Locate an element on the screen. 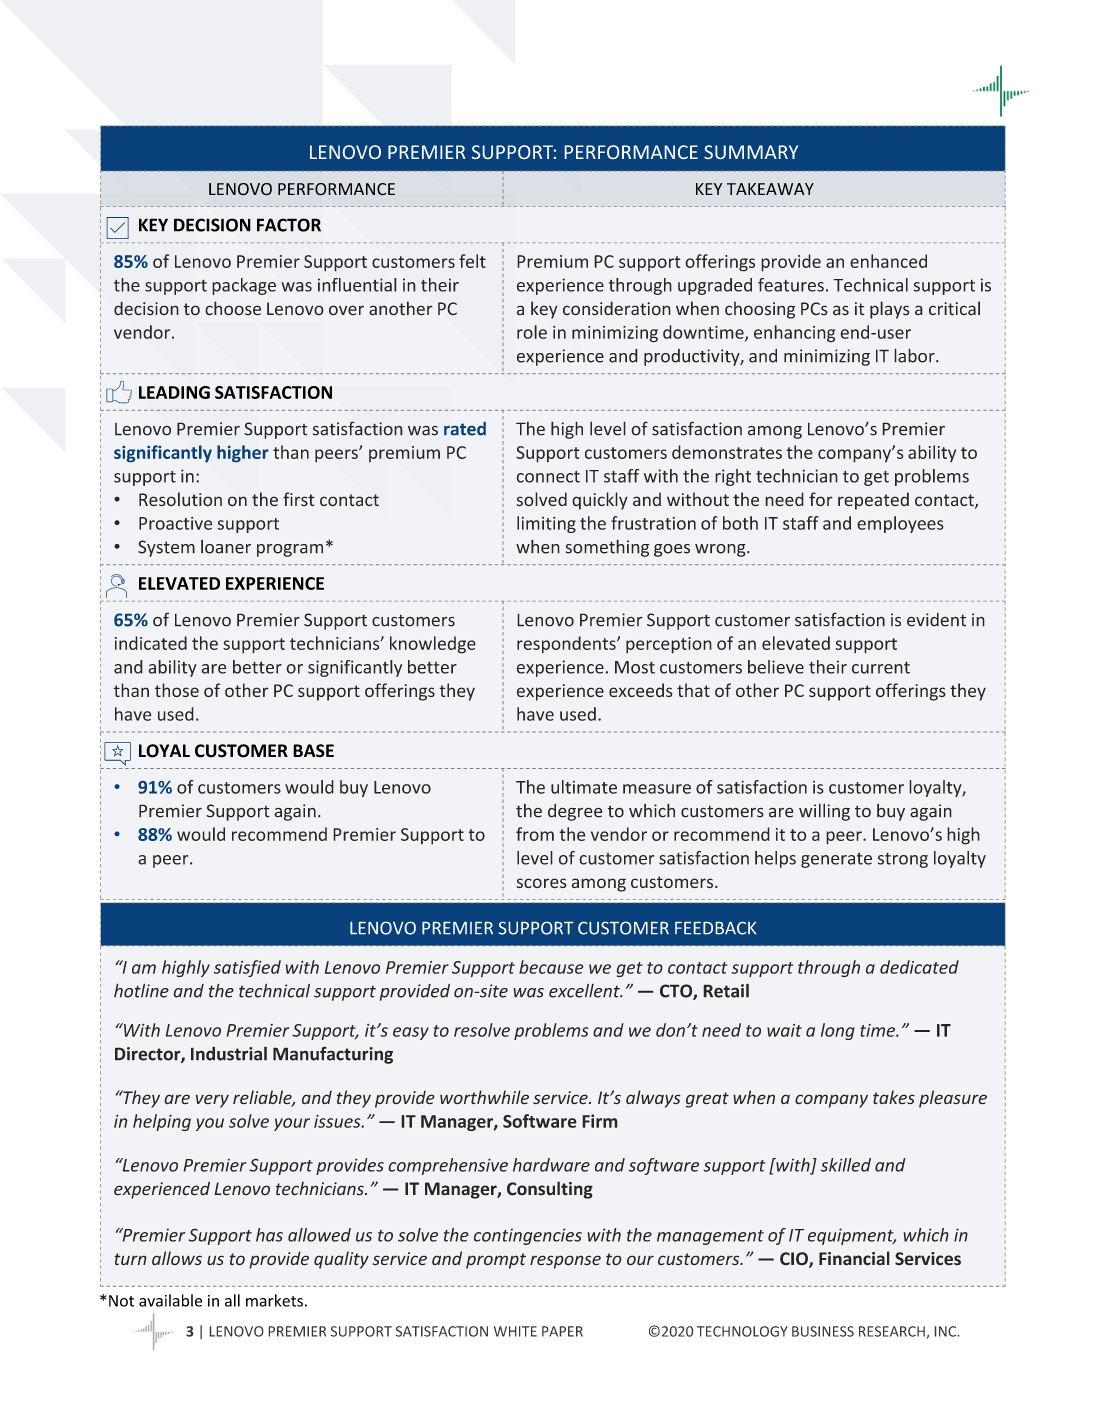 This screenshot has height=1416, width=1095. TAKEAWAY is located at coordinates (770, 189).
